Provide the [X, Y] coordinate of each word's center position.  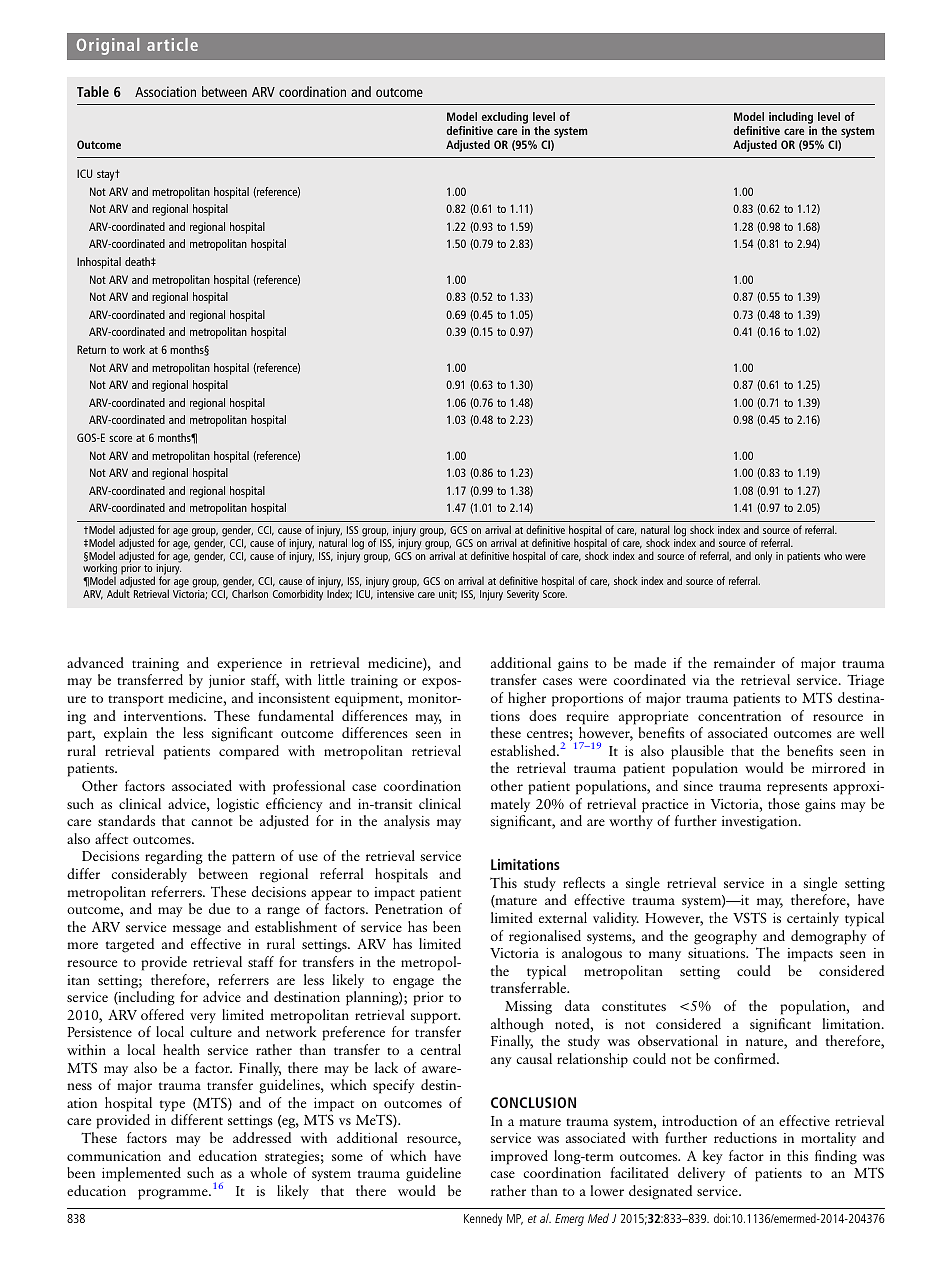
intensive [395, 594]
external [563, 917]
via [701, 680]
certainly [813, 919]
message [197, 930]
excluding [505, 118]
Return [91, 349]
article [172, 44]
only [763, 557]
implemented [141, 1174]
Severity [523, 595]
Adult [118, 593]
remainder [744, 662]
